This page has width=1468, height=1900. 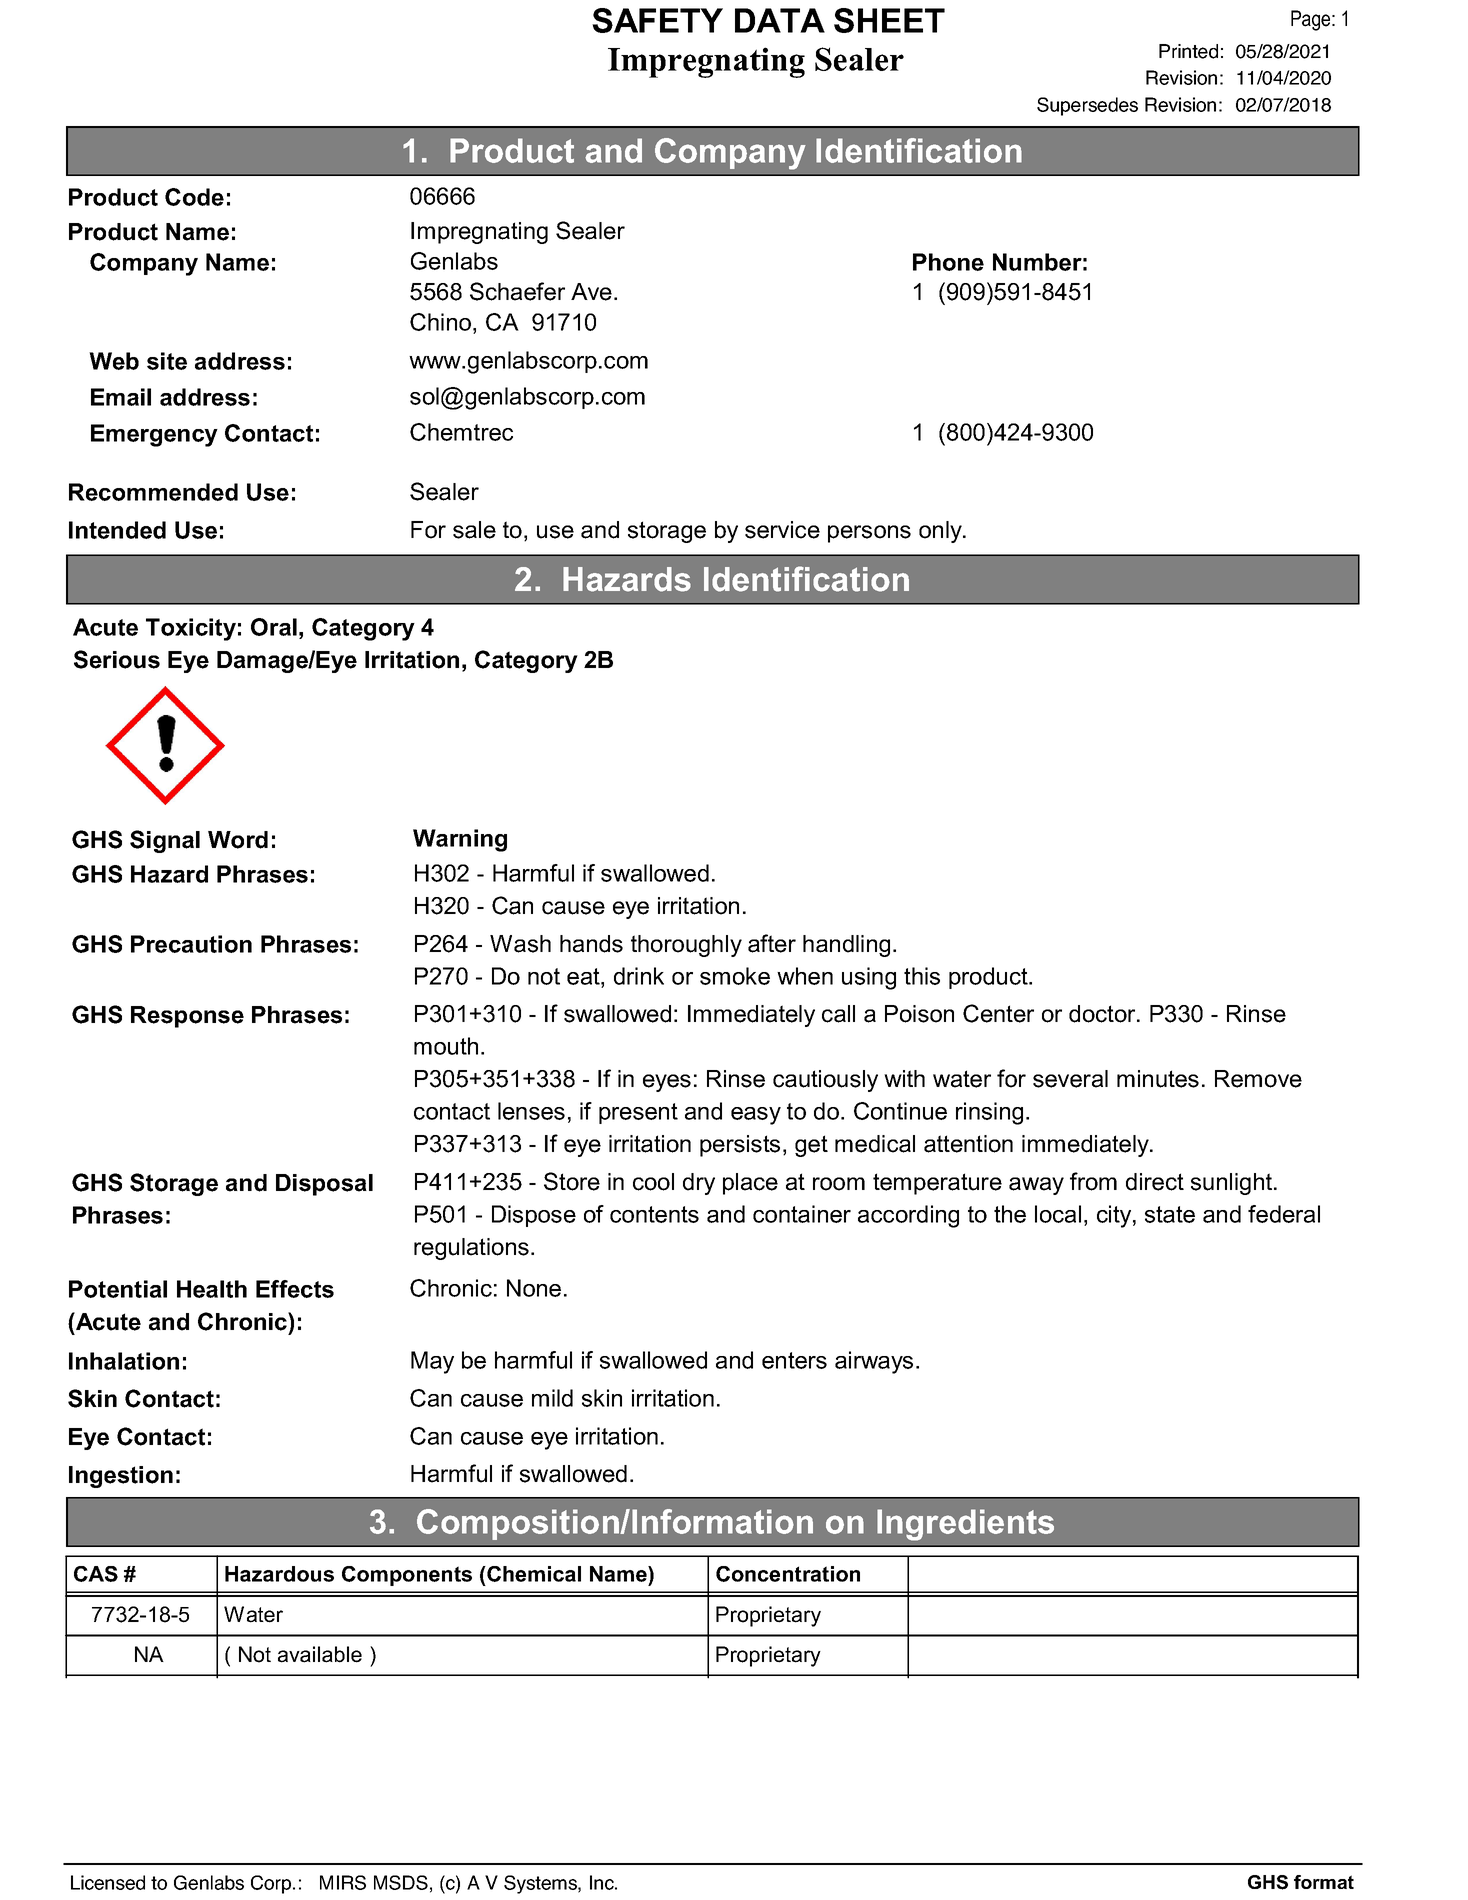 I want to click on service, so click(x=782, y=530).
